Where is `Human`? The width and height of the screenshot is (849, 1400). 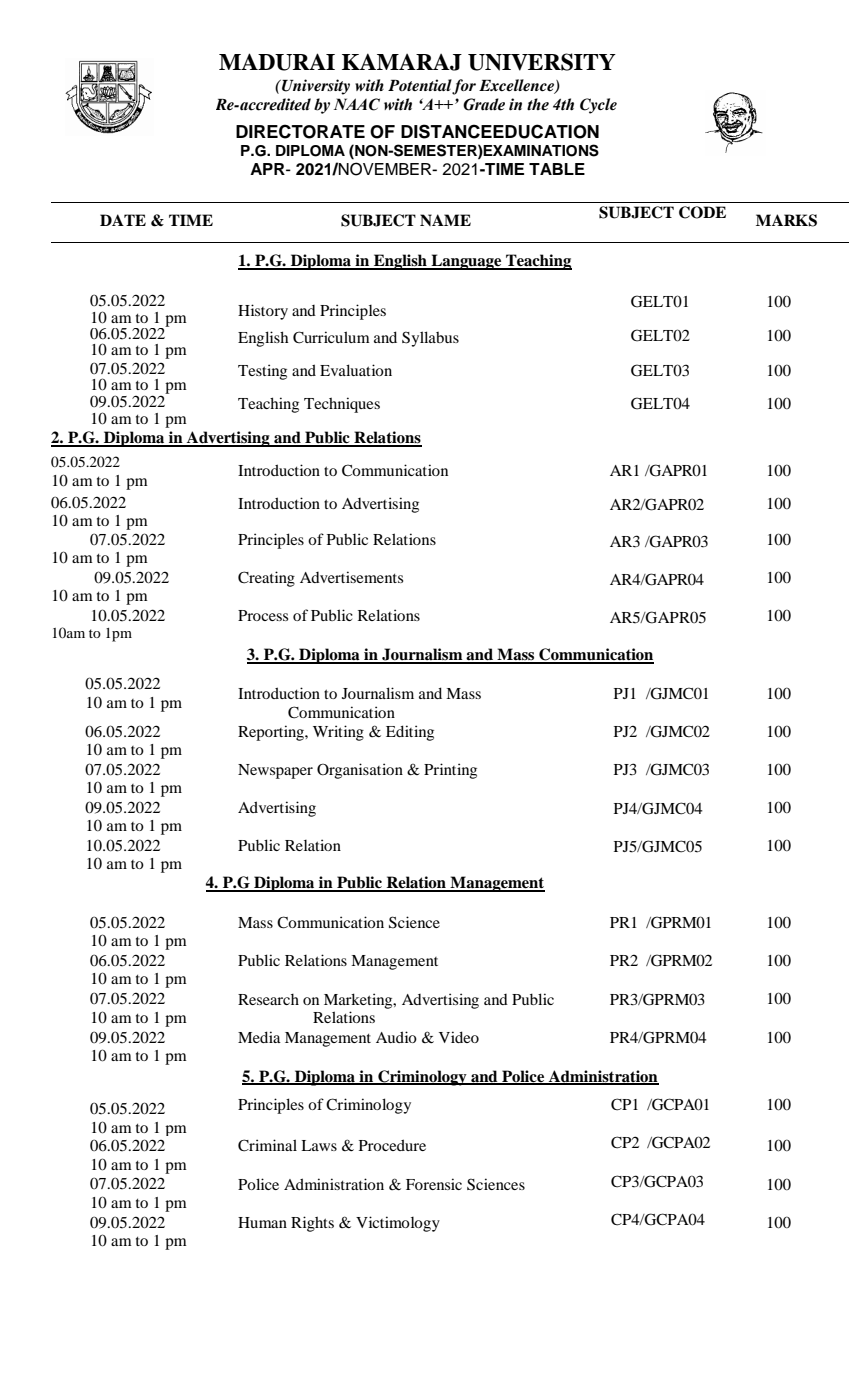
Human is located at coordinates (262, 1222).
